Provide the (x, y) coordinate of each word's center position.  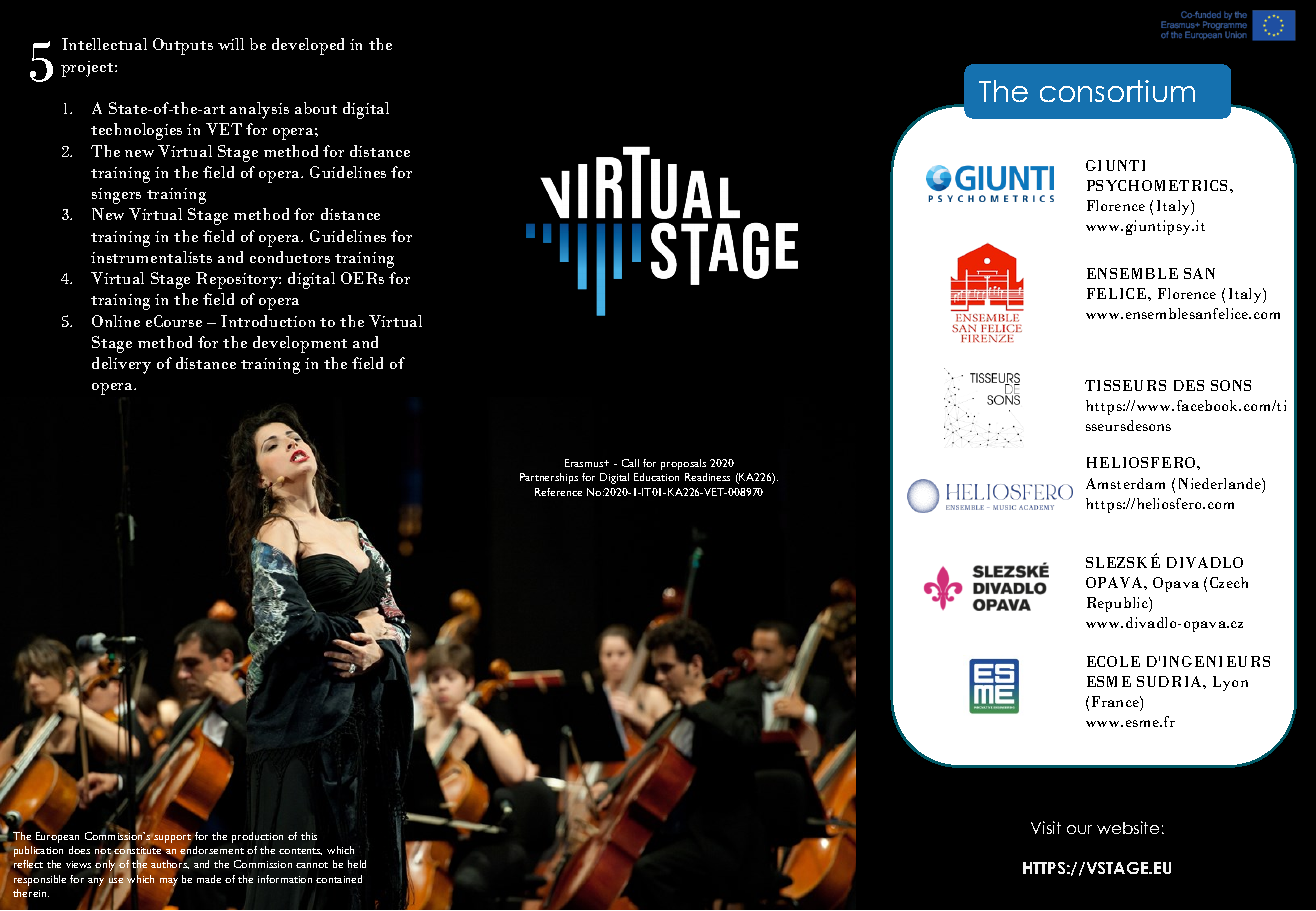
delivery (121, 365)
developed (308, 46)
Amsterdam (1125, 483)
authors (170, 864)
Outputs (183, 46)
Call (630, 463)
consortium (1117, 91)
